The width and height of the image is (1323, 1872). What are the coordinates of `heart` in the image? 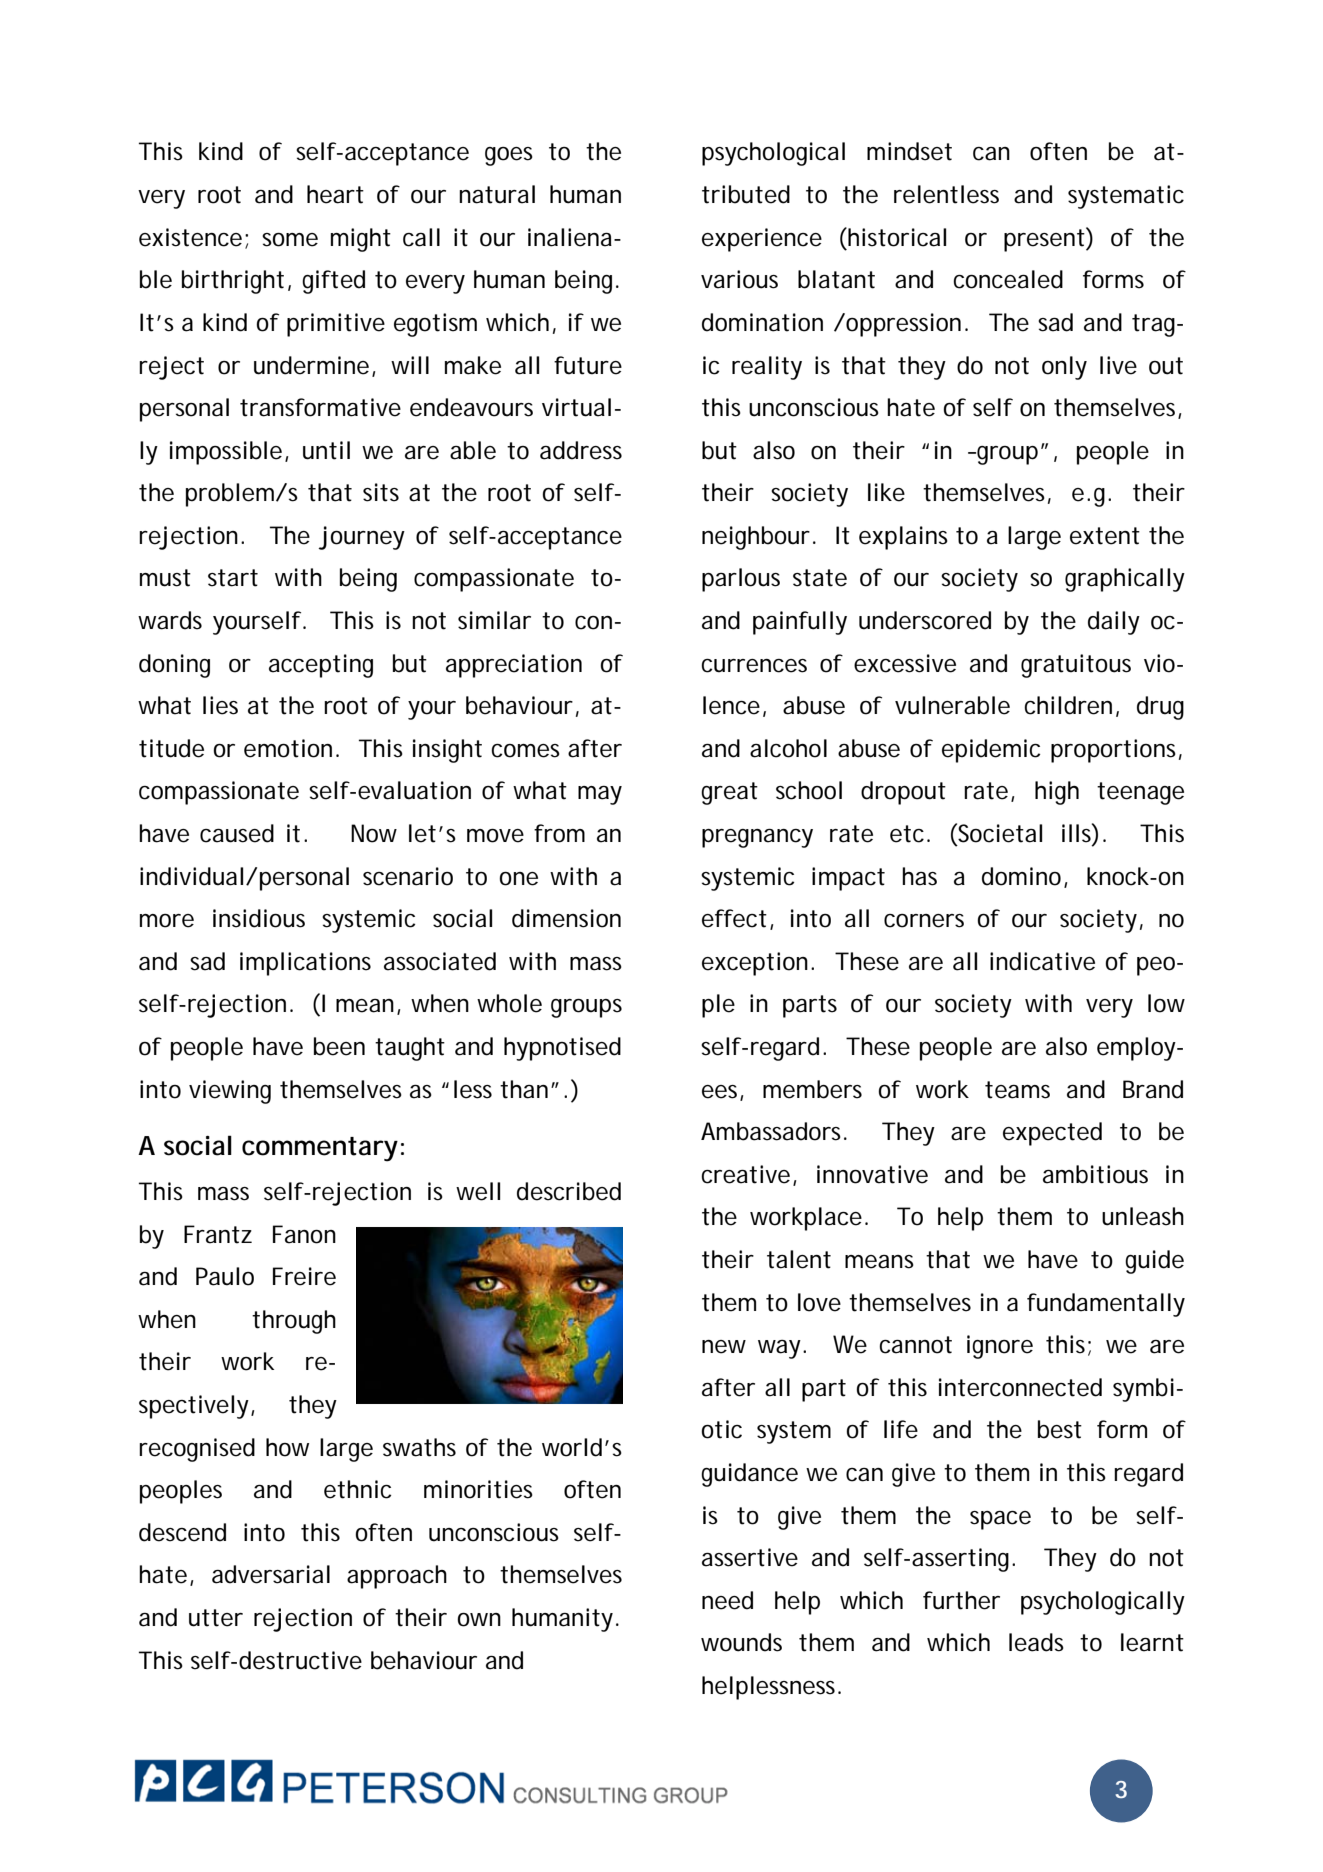 It's located at (335, 194).
